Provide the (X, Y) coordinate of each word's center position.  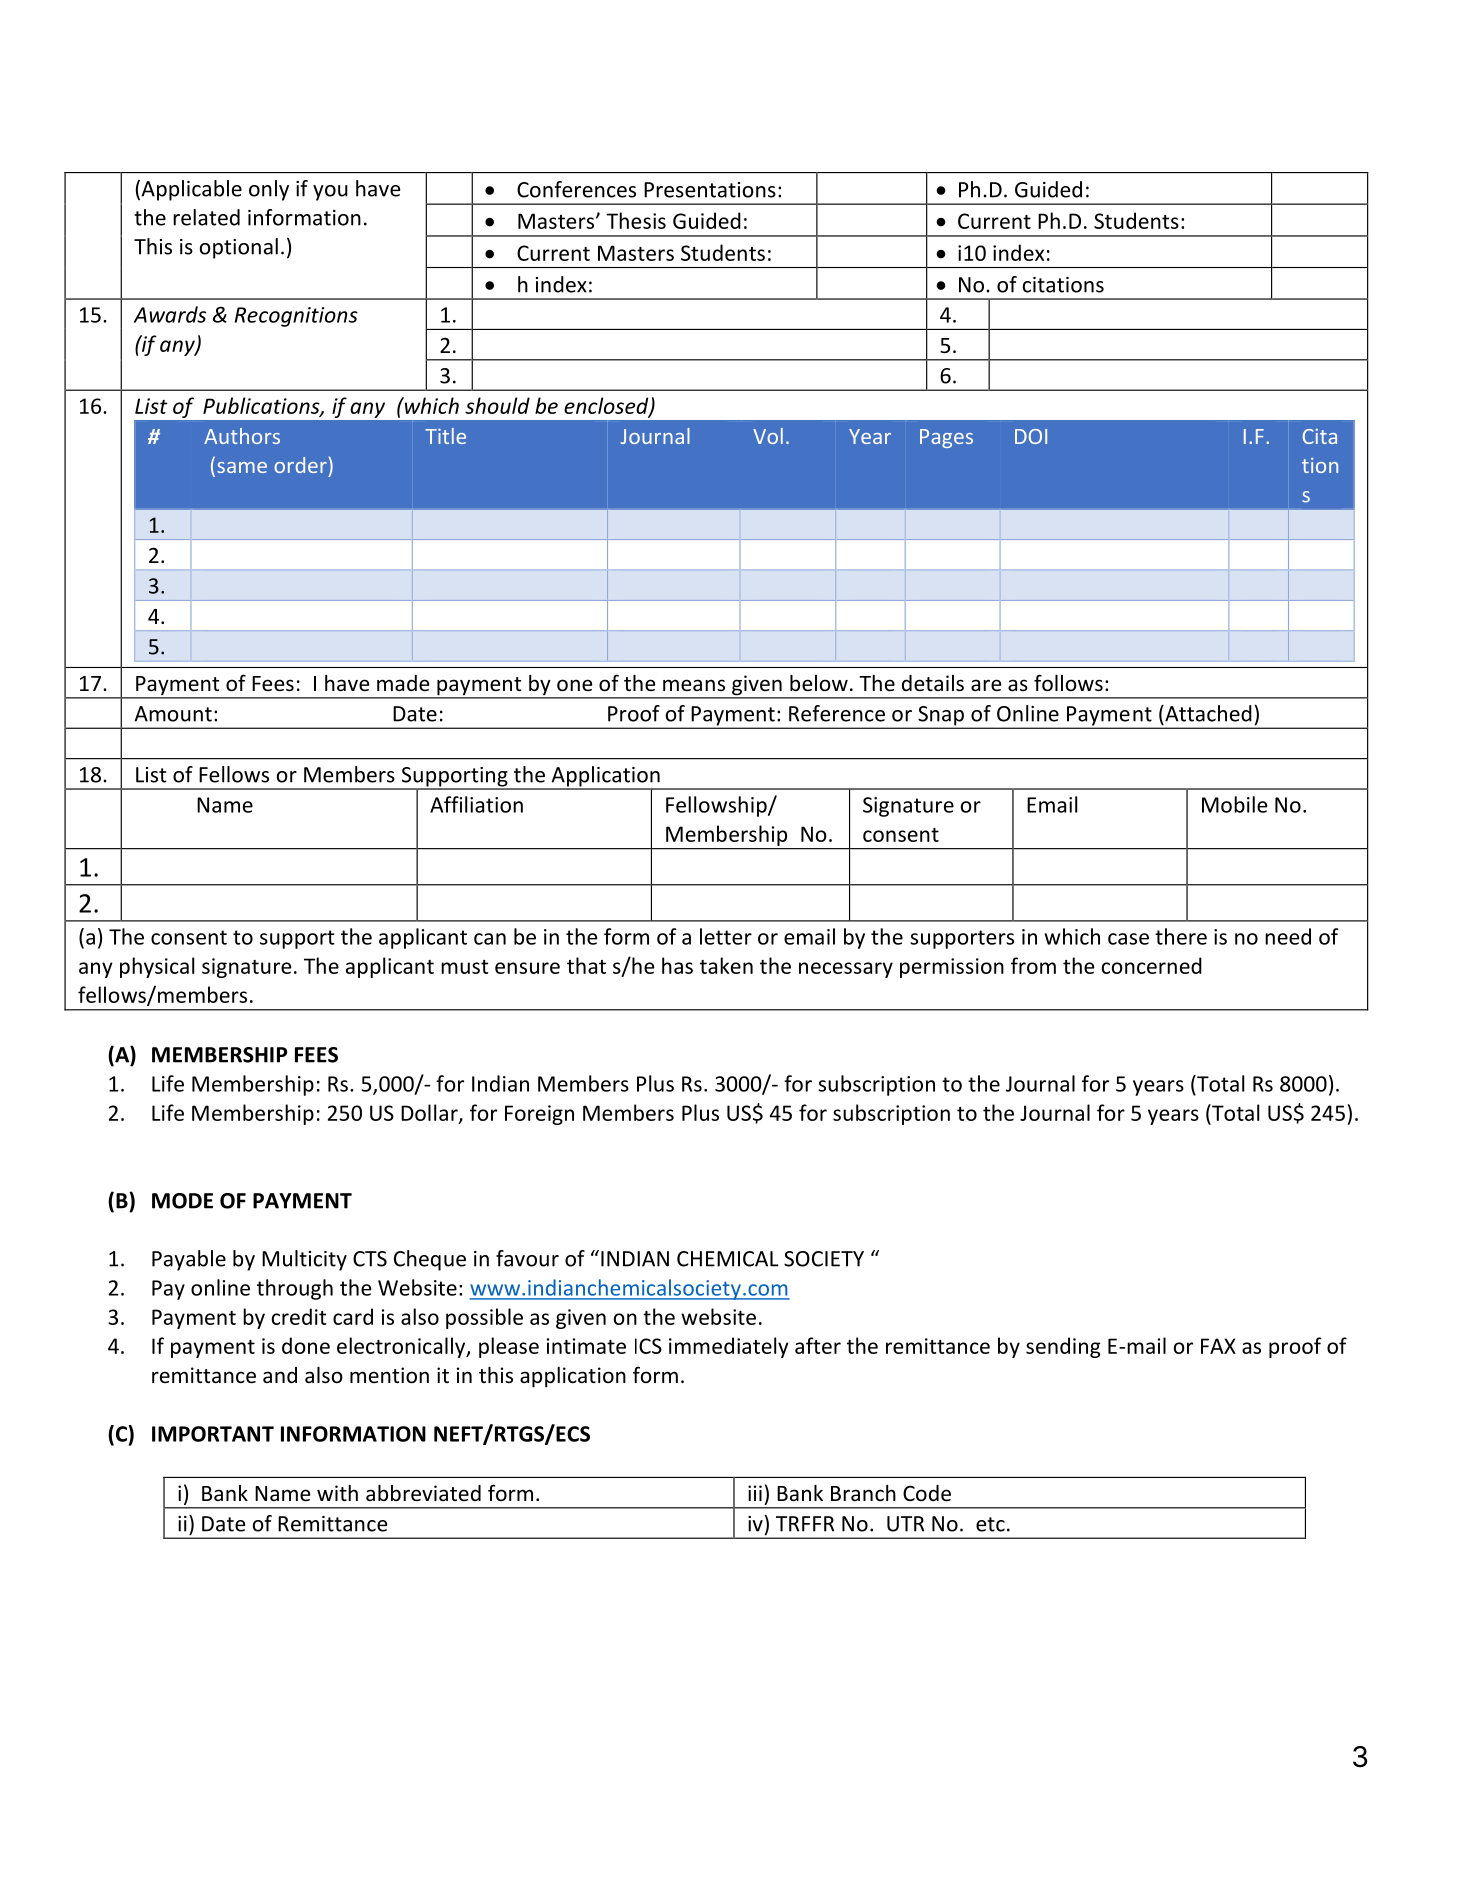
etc (990, 1524)
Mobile (1234, 804)
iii (755, 1493)
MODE (182, 1201)
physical (157, 967)
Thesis (636, 220)
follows (1068, 683)
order (300, 465)
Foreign (539, 1115)
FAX (1218, 1346)
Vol (768, 436)
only (269, 190)
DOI (1031, 436)
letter (726, 936)
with (337, 1493)
